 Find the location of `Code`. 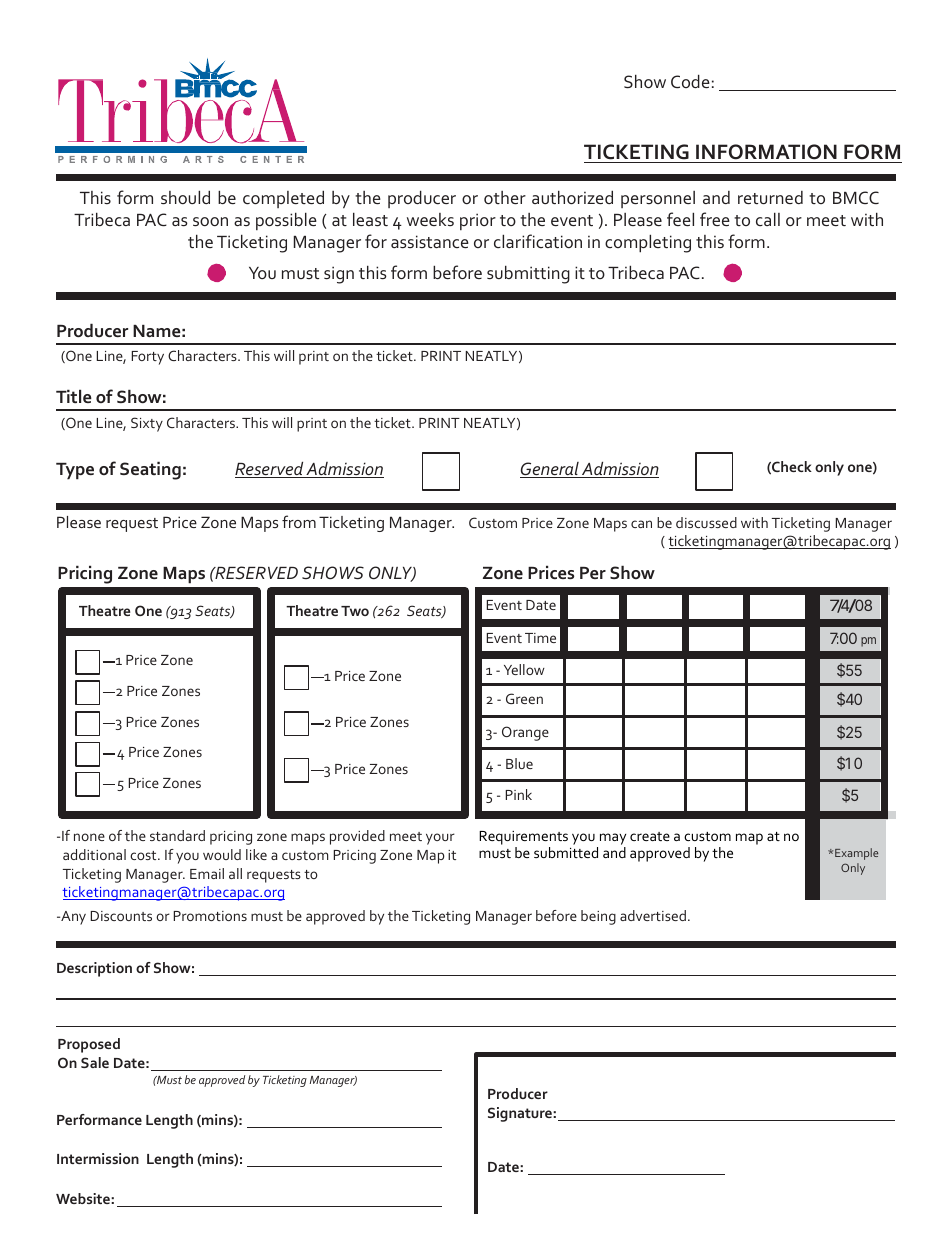

Code is located at coordinates (690, 81).
